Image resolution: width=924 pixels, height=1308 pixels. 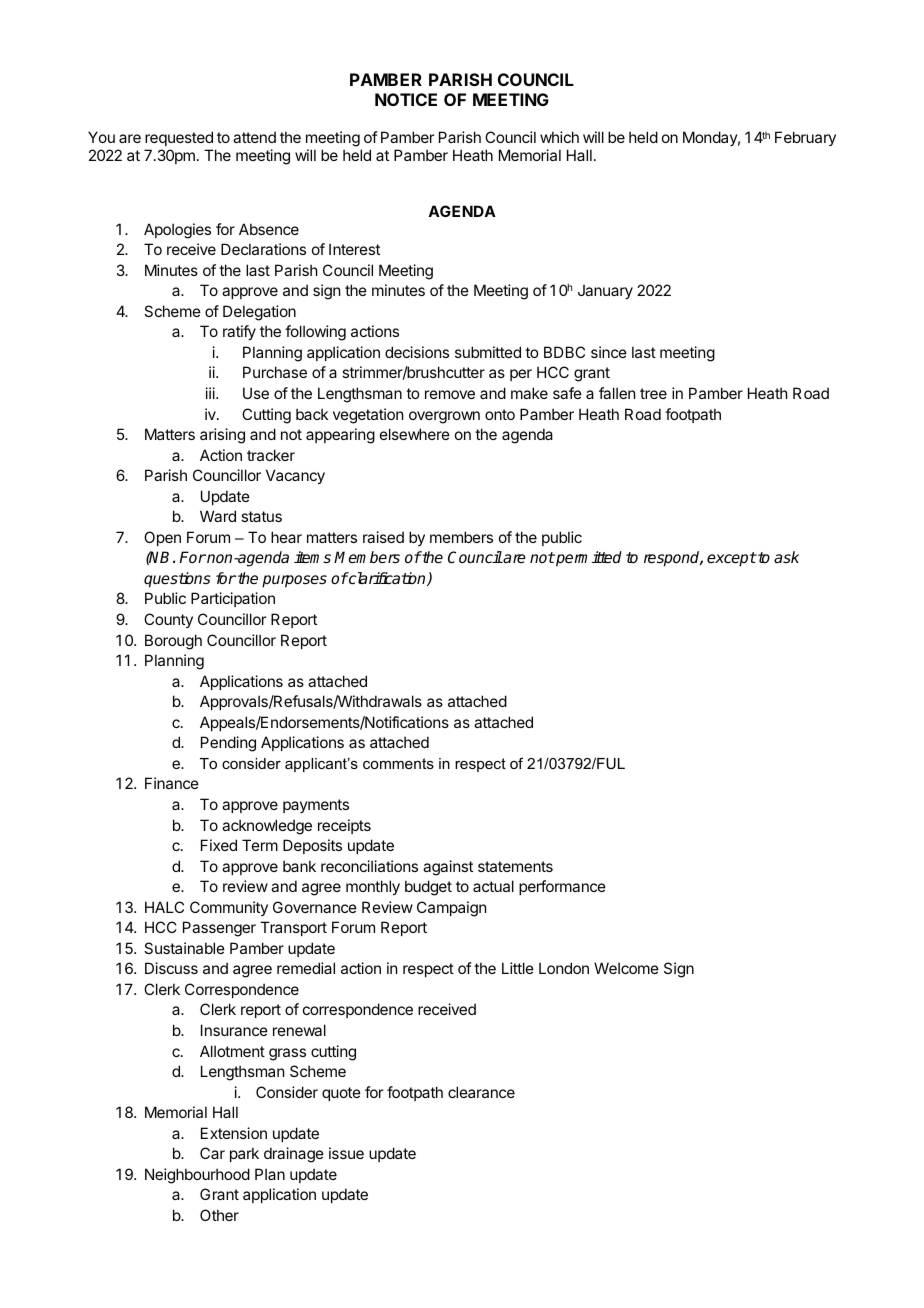 I want to click on Ward, so click(x=218, y=516).
